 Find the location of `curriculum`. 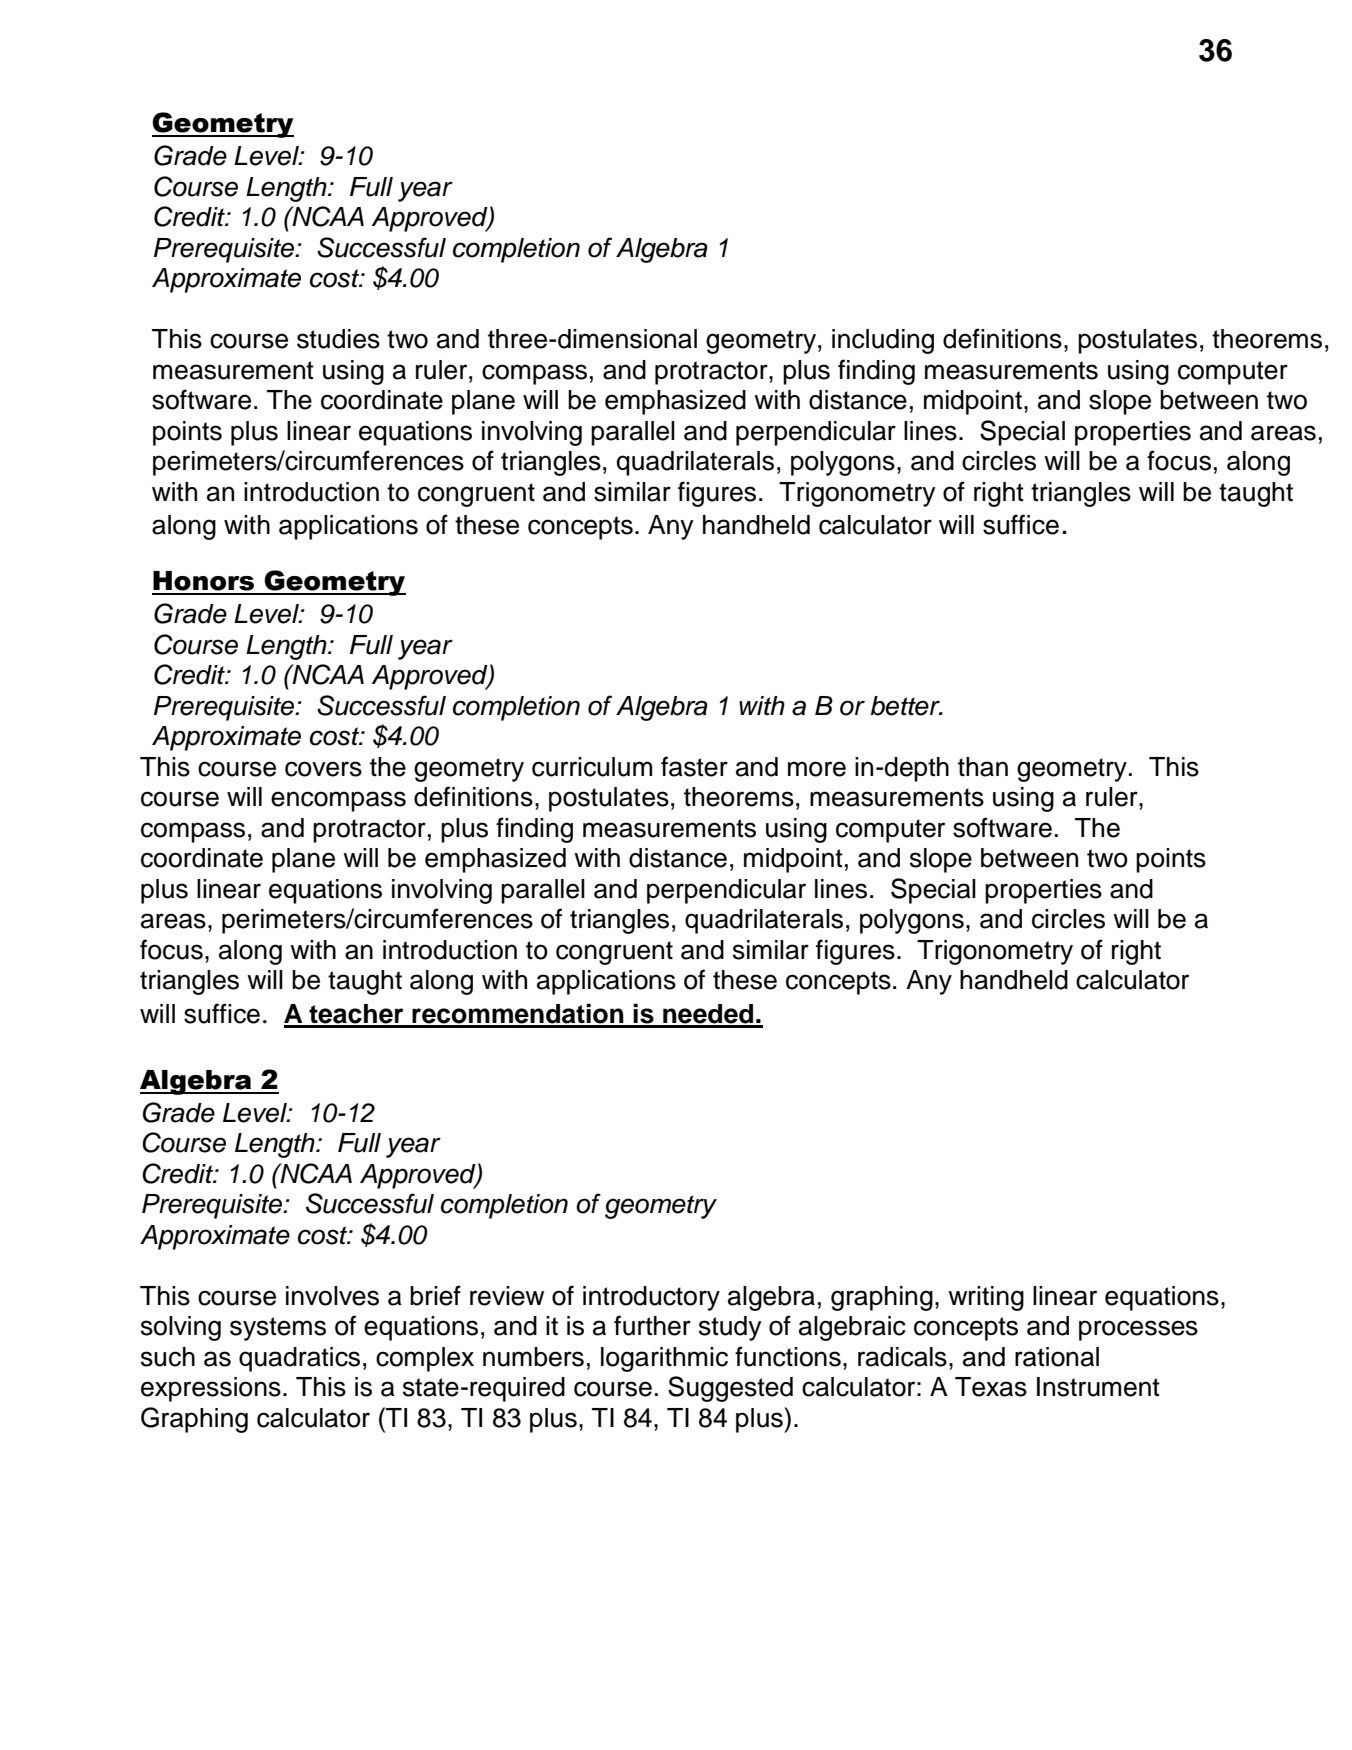

curriculum is located at coordinates (592, 767).
